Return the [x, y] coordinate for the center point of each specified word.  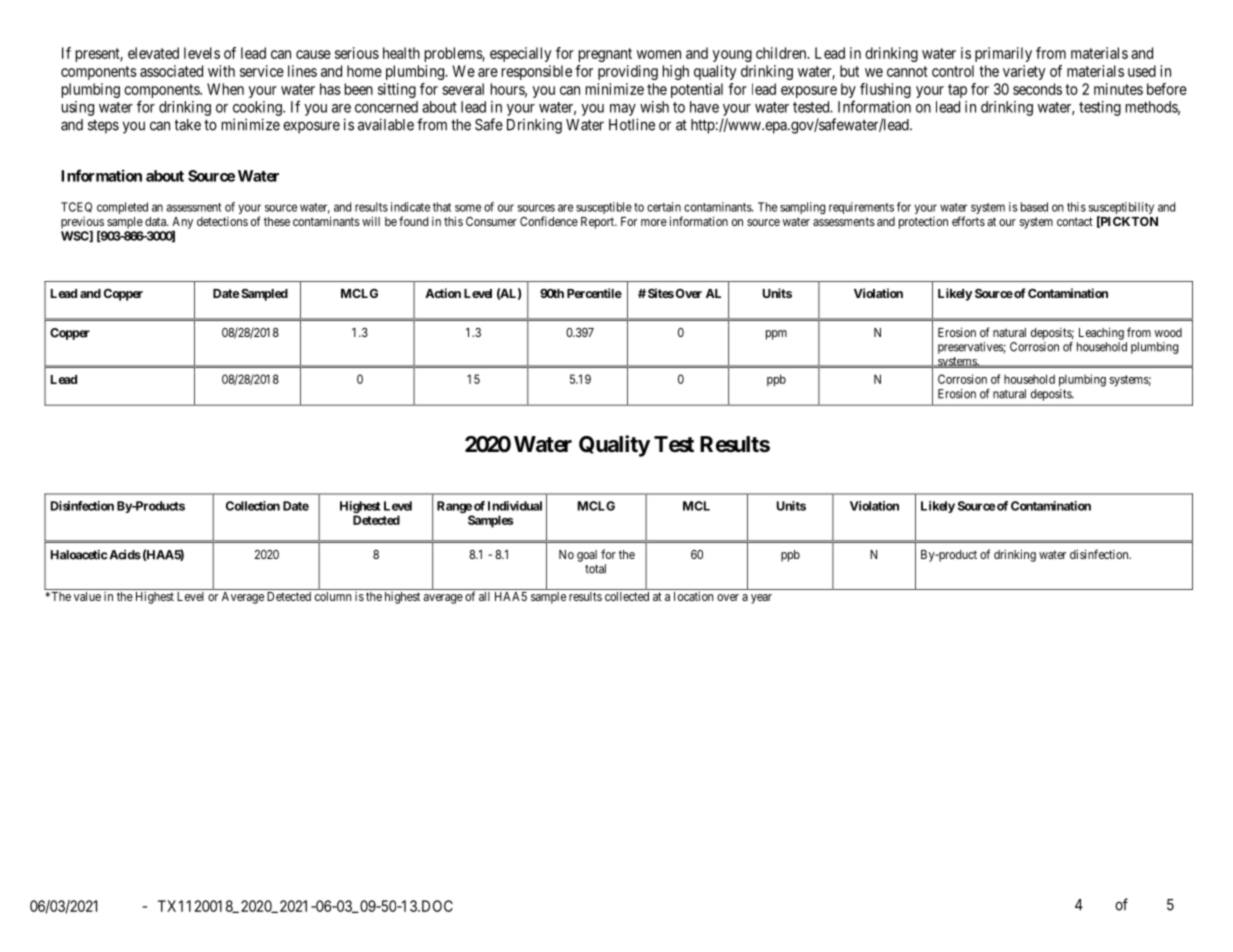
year [761, 599]
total [595, 569]
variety [1024, 72]
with [221, 71]
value [87, 596]
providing [628, 72]
